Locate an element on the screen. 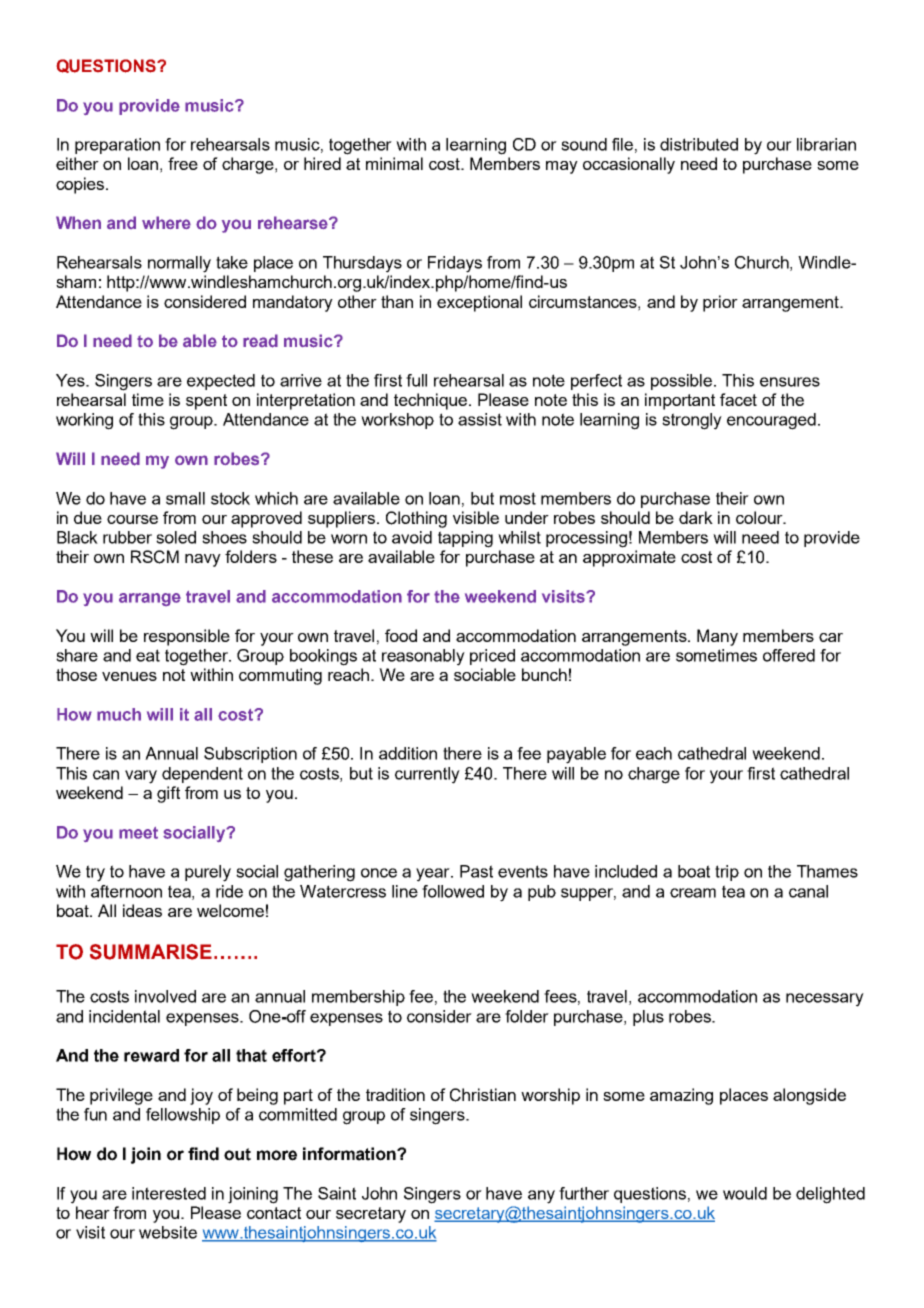 Image resolution: width=924 pixels, height=1308 pixels. year is located at coordinates (434, 875).
